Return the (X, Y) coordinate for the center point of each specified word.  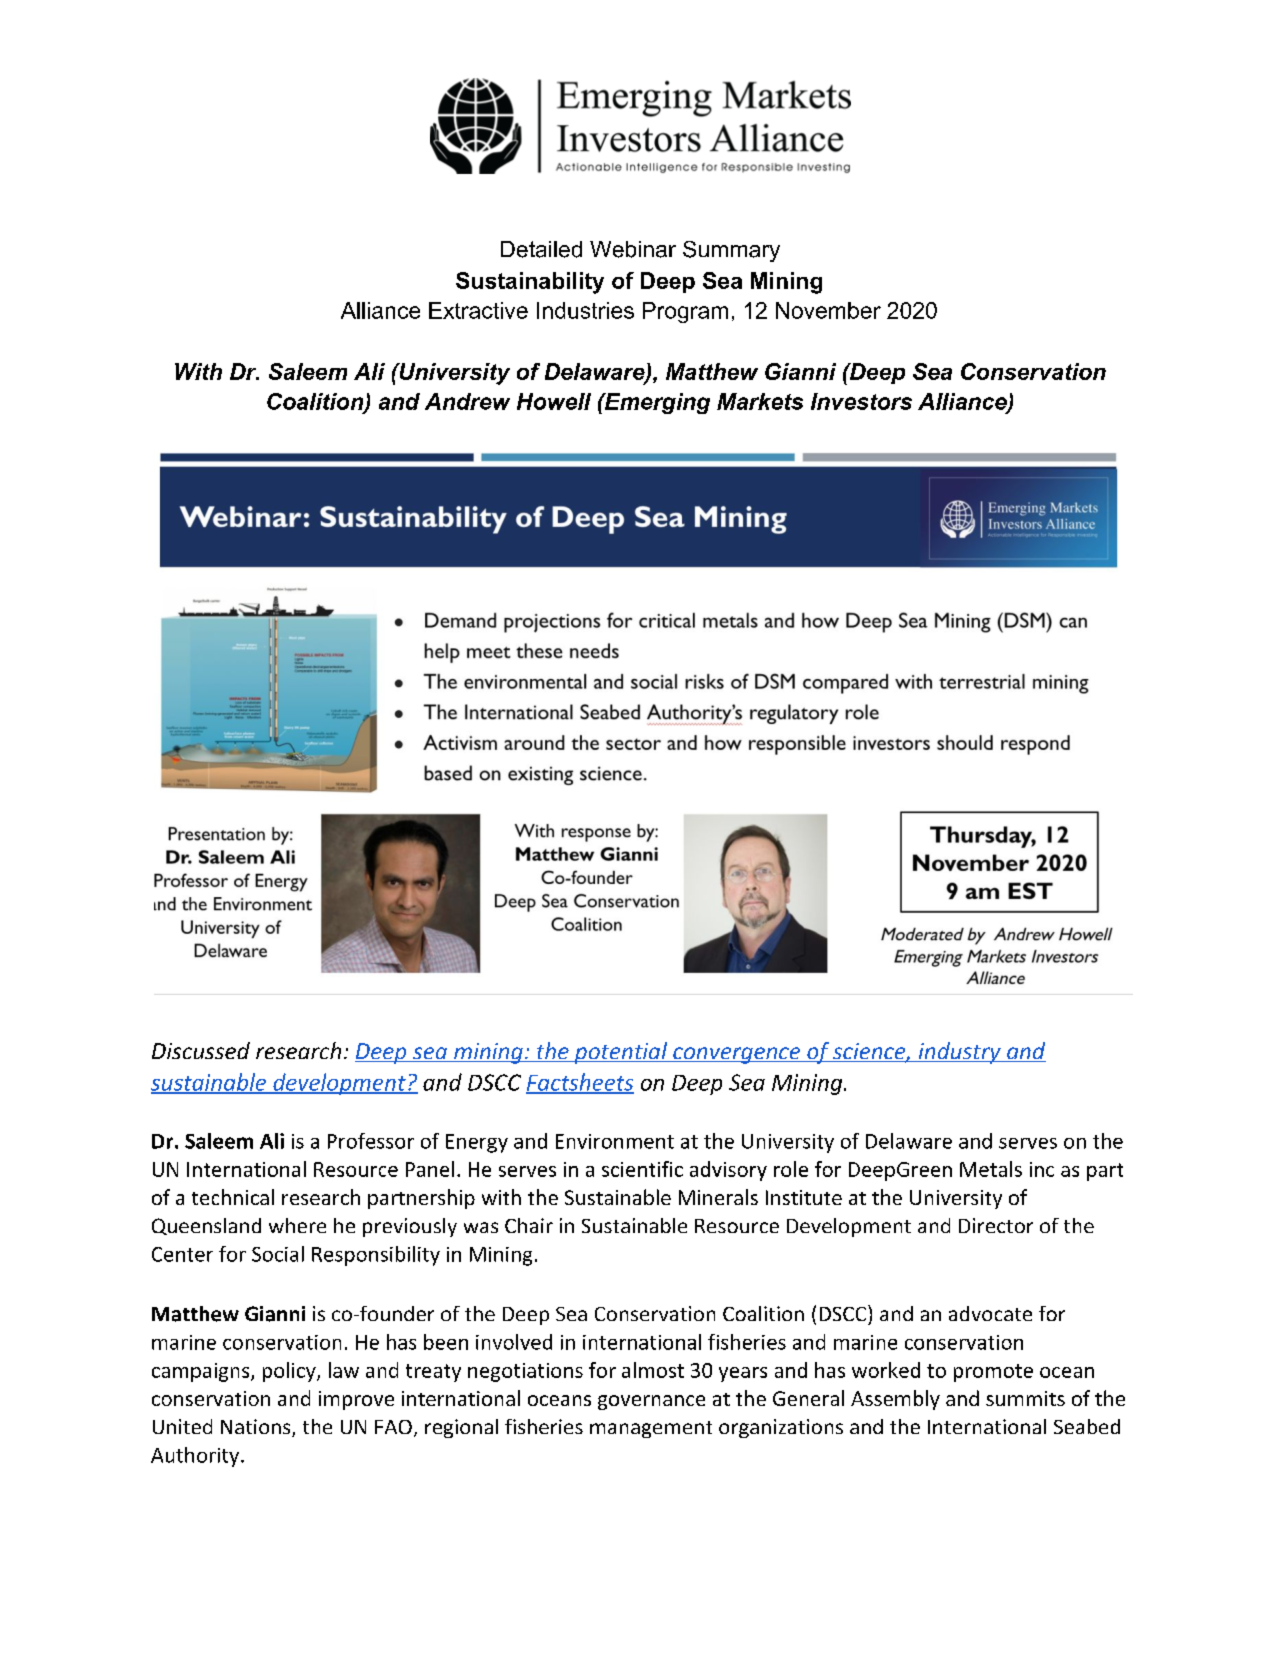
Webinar (633, 249)
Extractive (478, 310)
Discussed (201, 1050)
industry (959, 1053)
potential (620, 1053)
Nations (257, 1428)
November (828, 310)
